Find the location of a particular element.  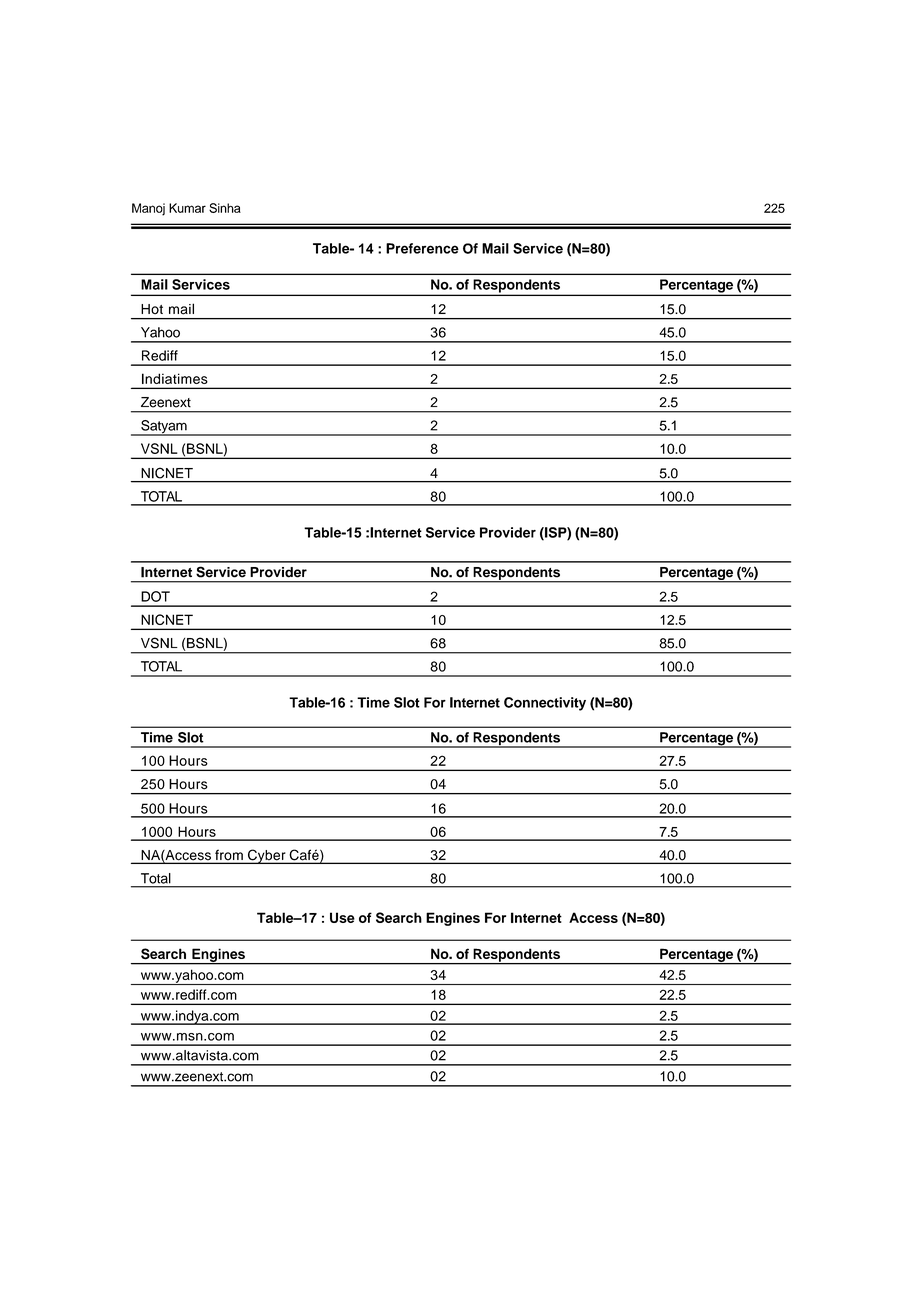

Satyam is located at coordinates (164, 428).
